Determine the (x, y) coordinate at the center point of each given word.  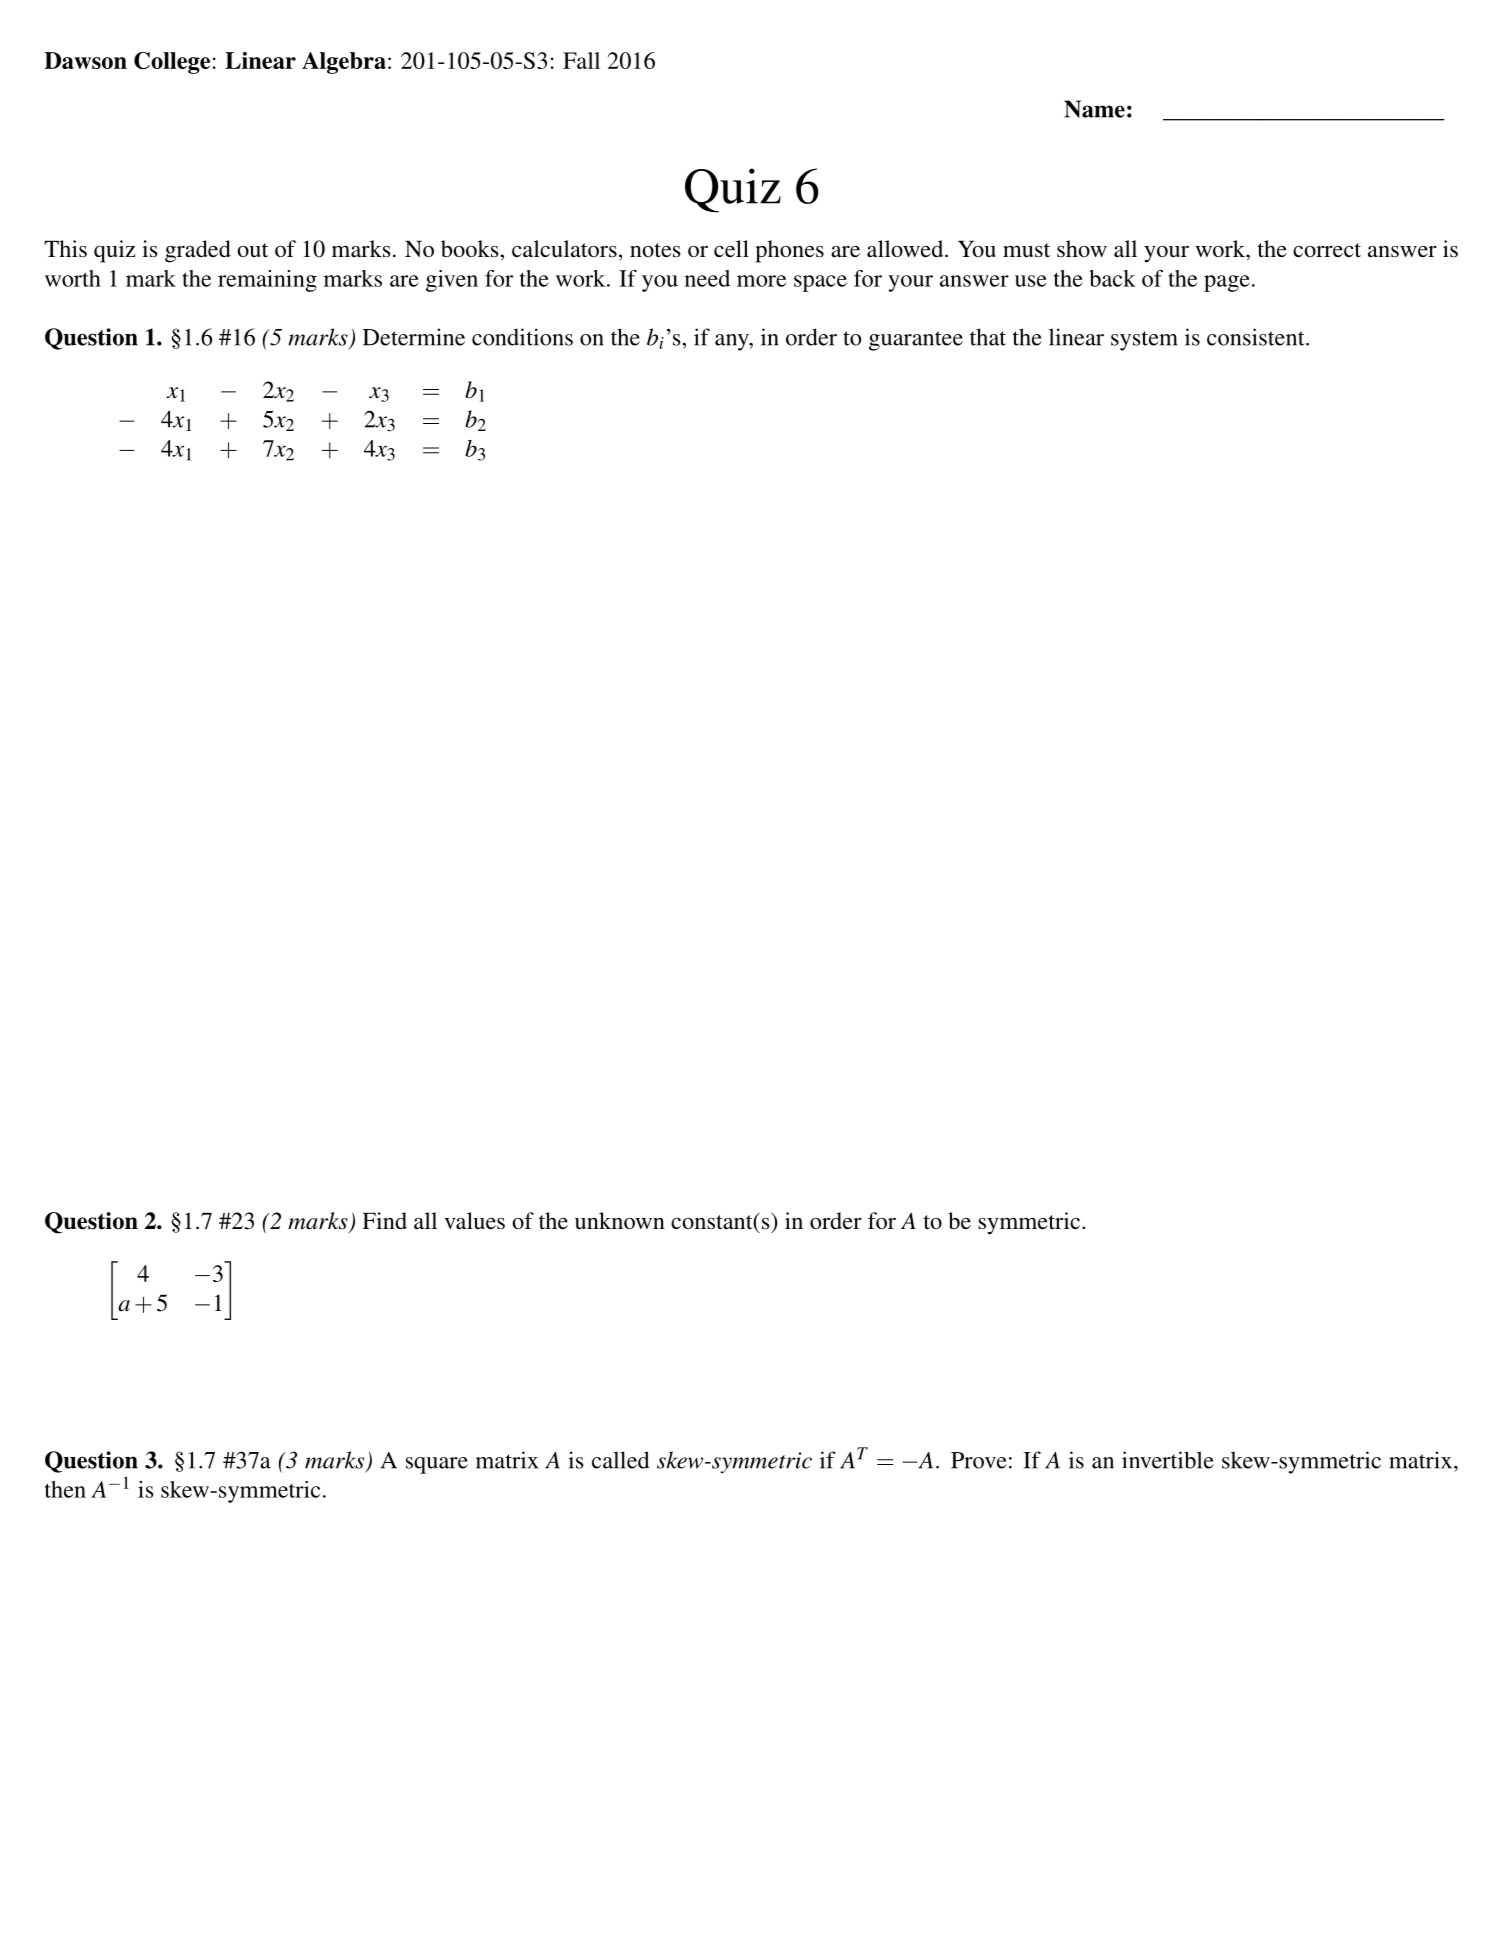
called (620, 1460)
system (1144, 341)
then (65, 1489)
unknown (620, 1221)
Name (1094, 109)
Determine (414, 337)
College (172, 63)
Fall (581, 60)
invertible (1168, 1460)
